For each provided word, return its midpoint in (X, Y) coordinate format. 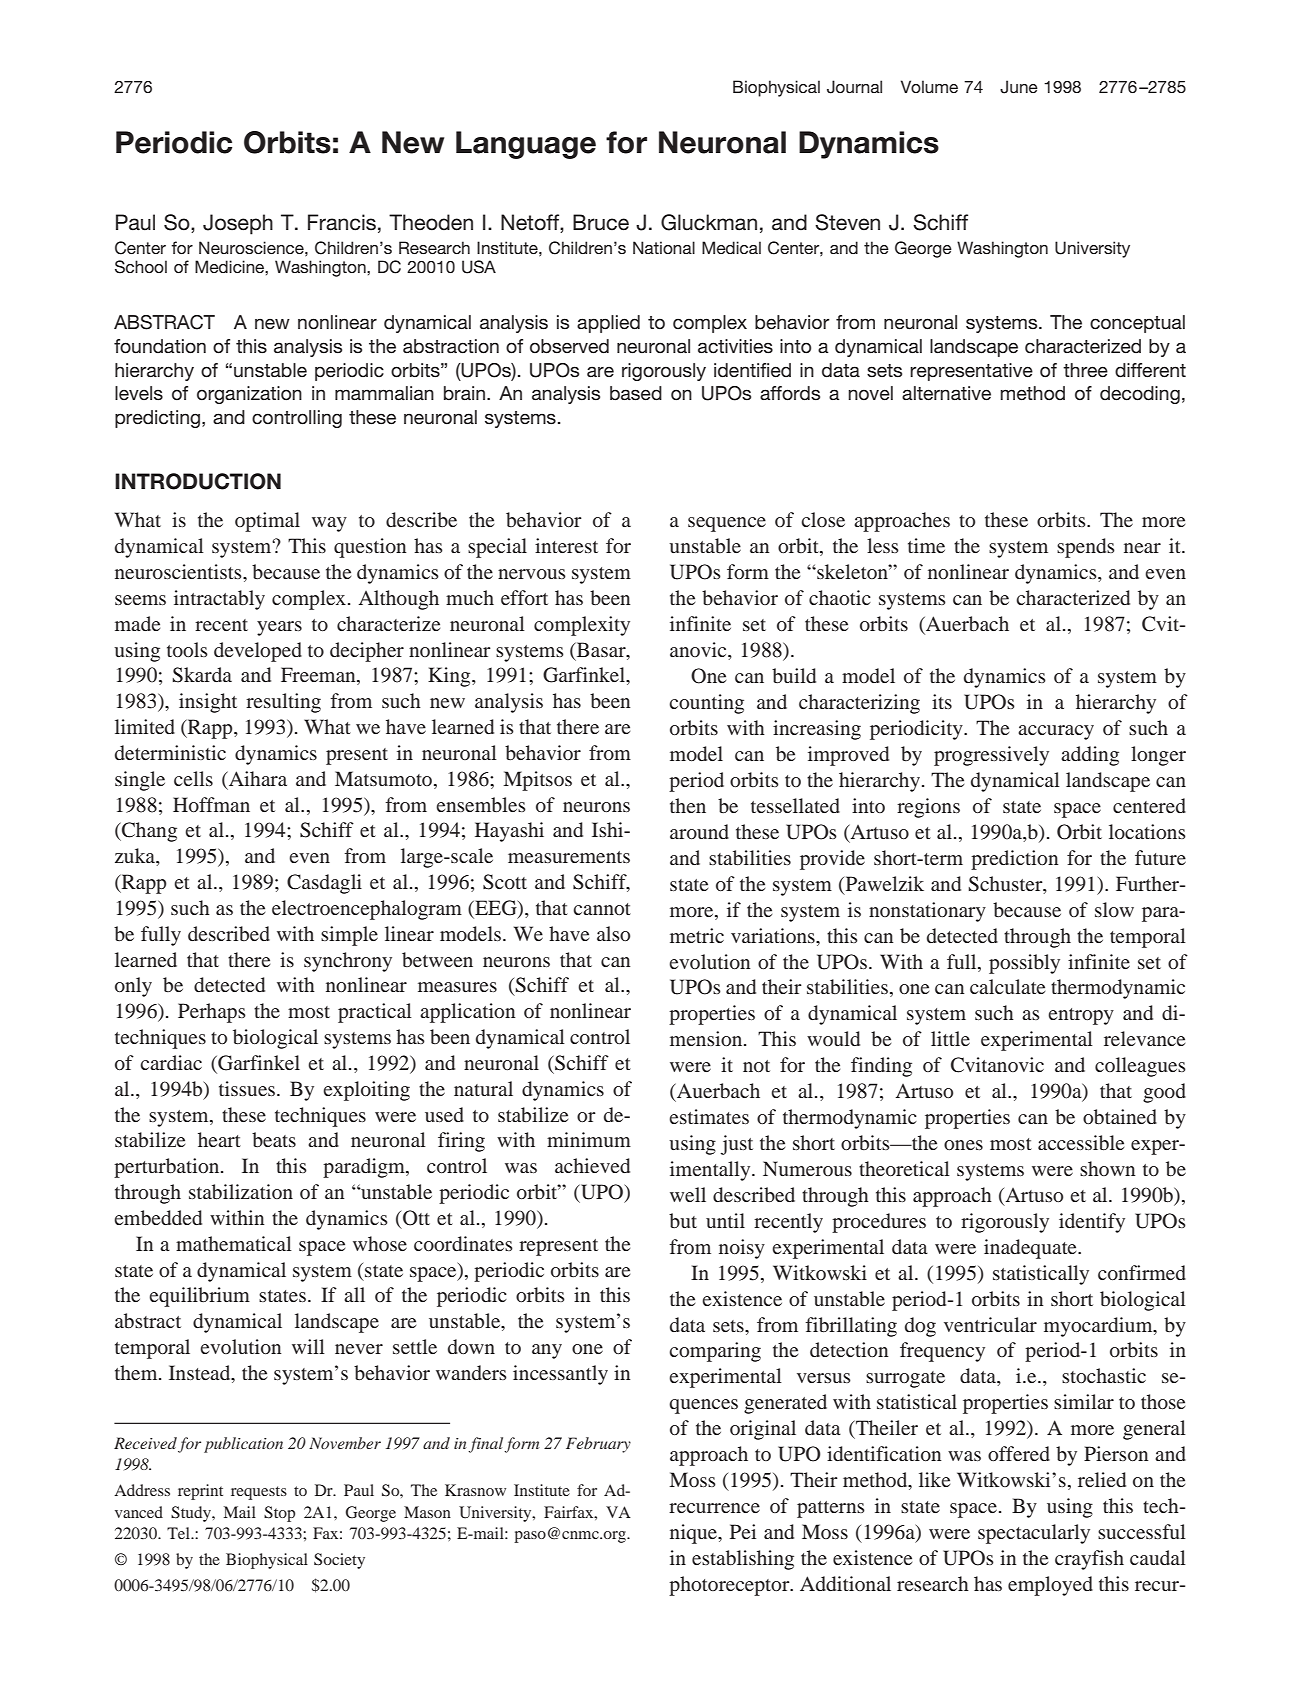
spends (1086, 548)
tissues (248, 1088)
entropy (1081, 1016)
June (1019, 87)
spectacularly (1034, 1534)
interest (566, 545)
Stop (279, 1514)
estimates (709, 1116)
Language (526, 145)
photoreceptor (730, 1586)
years (279, 628)
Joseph (238, 224)
